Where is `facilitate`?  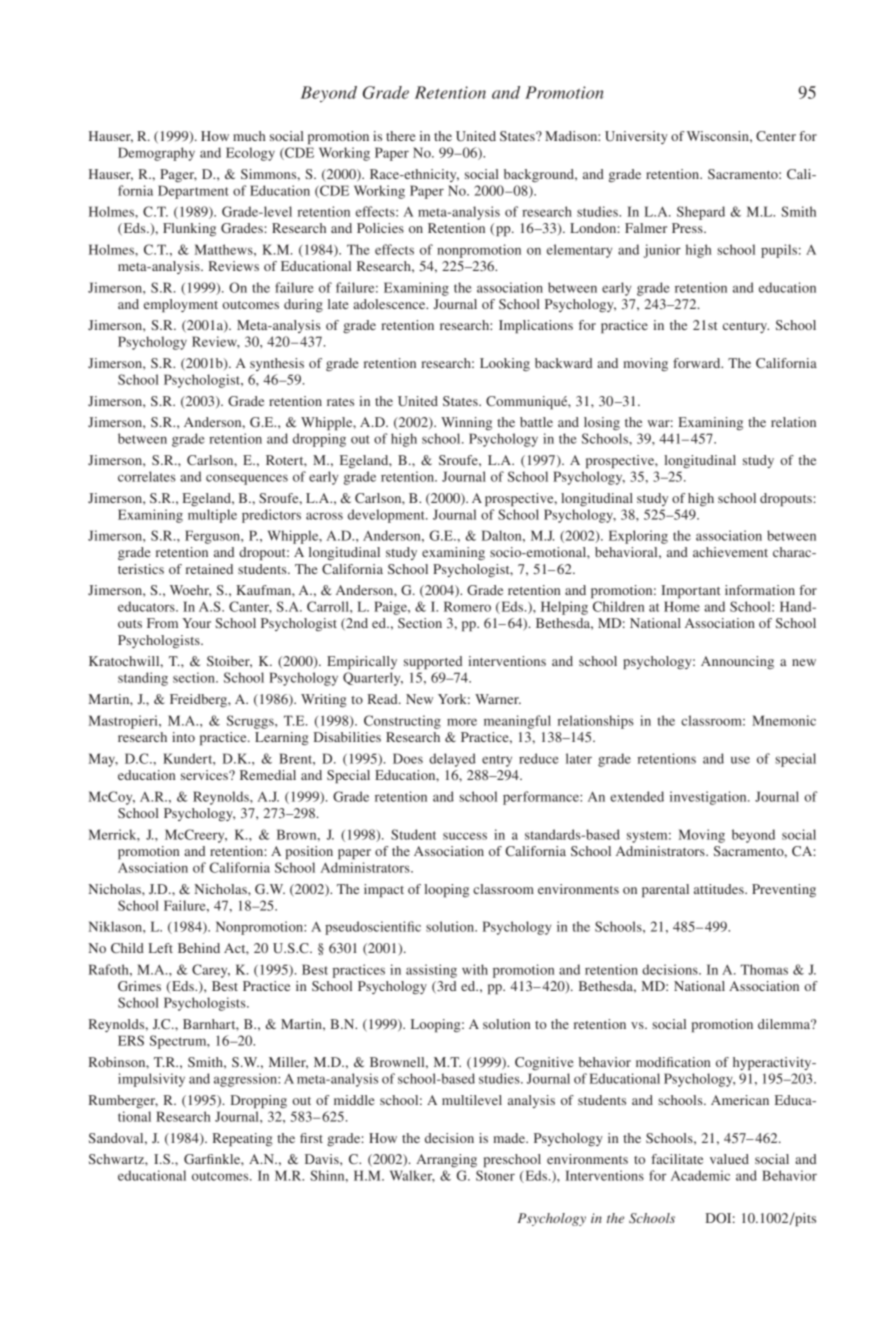 facilitate is located at coordinates (677, 1159).
